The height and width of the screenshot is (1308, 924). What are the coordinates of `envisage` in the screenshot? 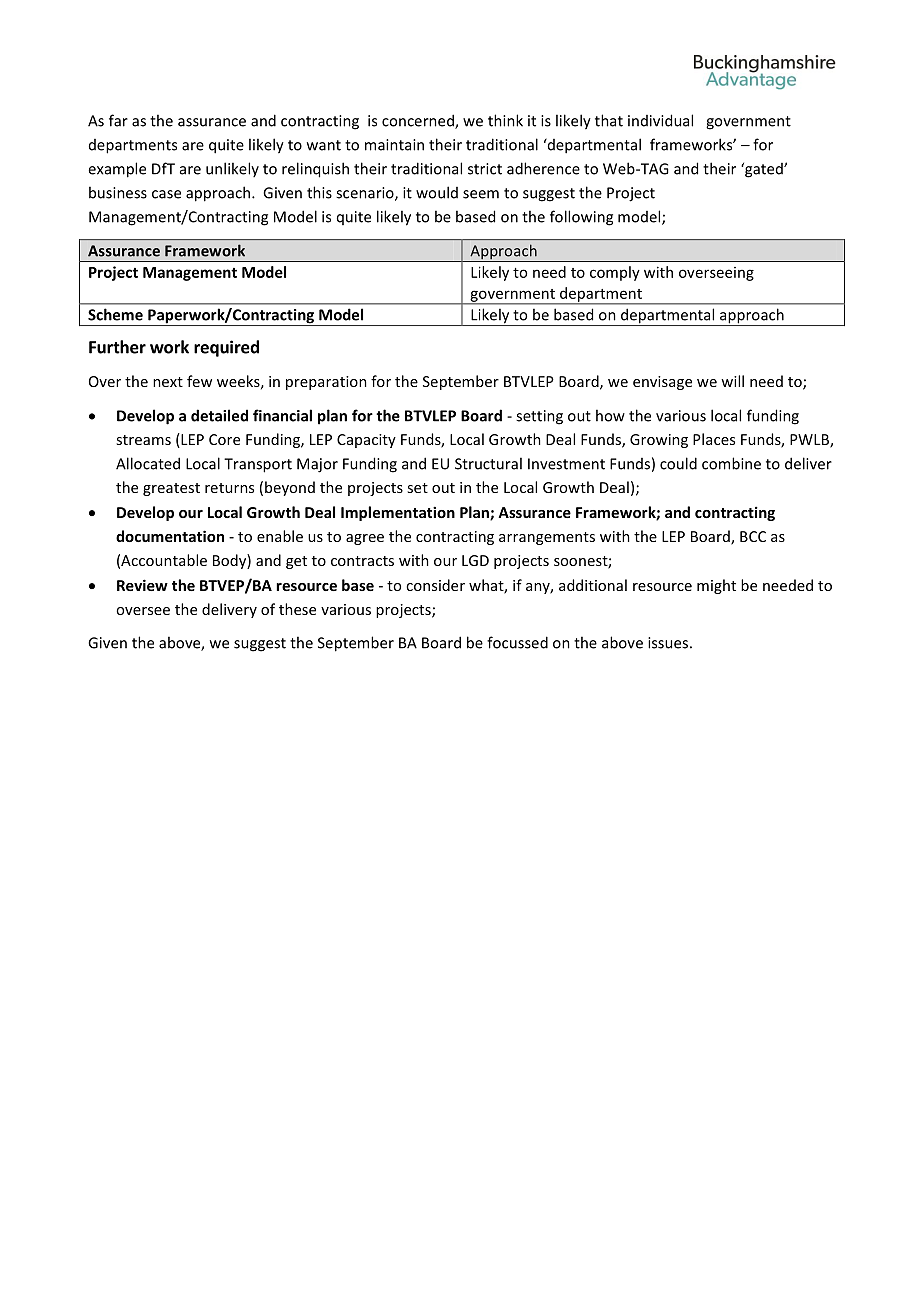 It's located at (662, 383).
